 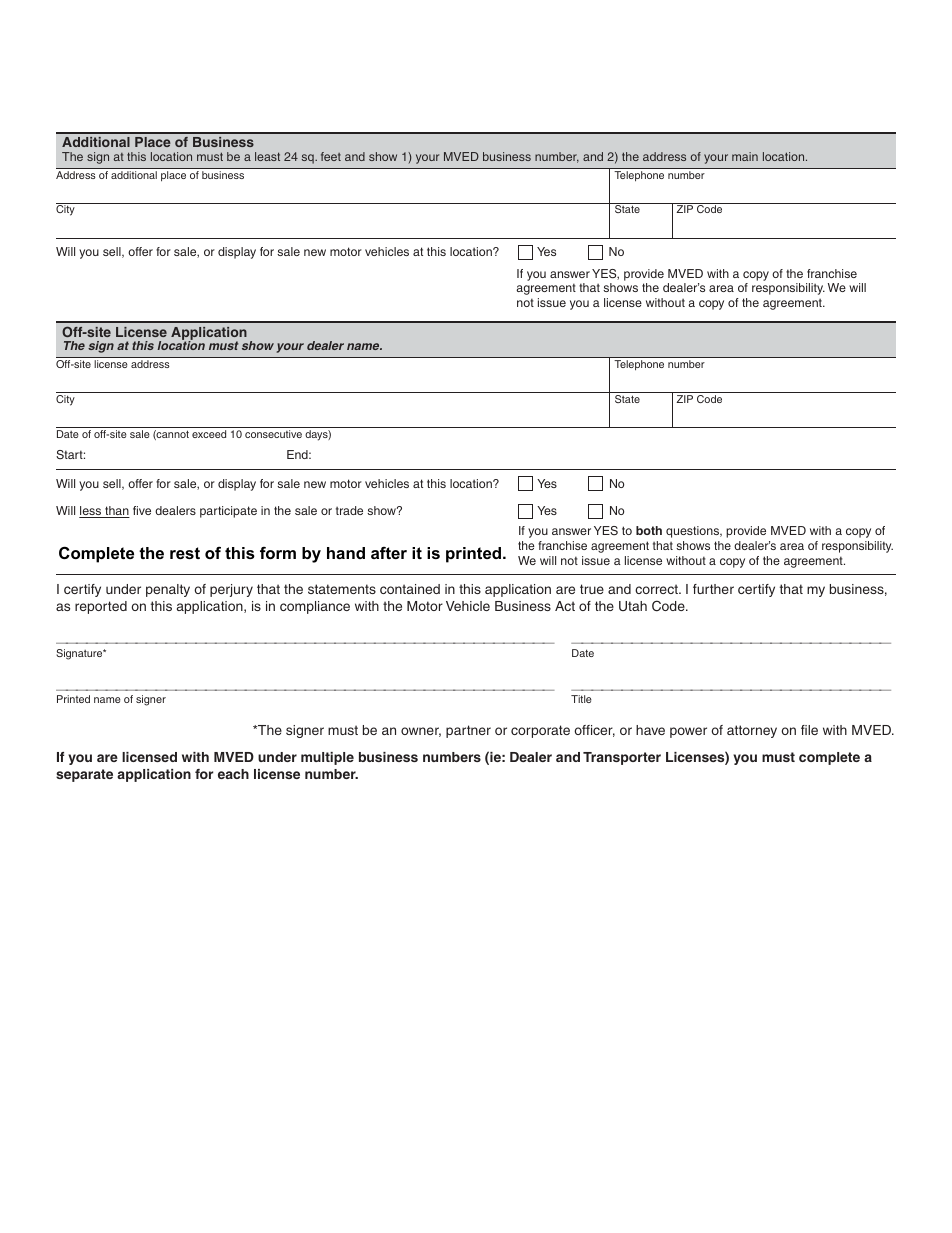 I want to click on main, so click(x=745, y=156).
